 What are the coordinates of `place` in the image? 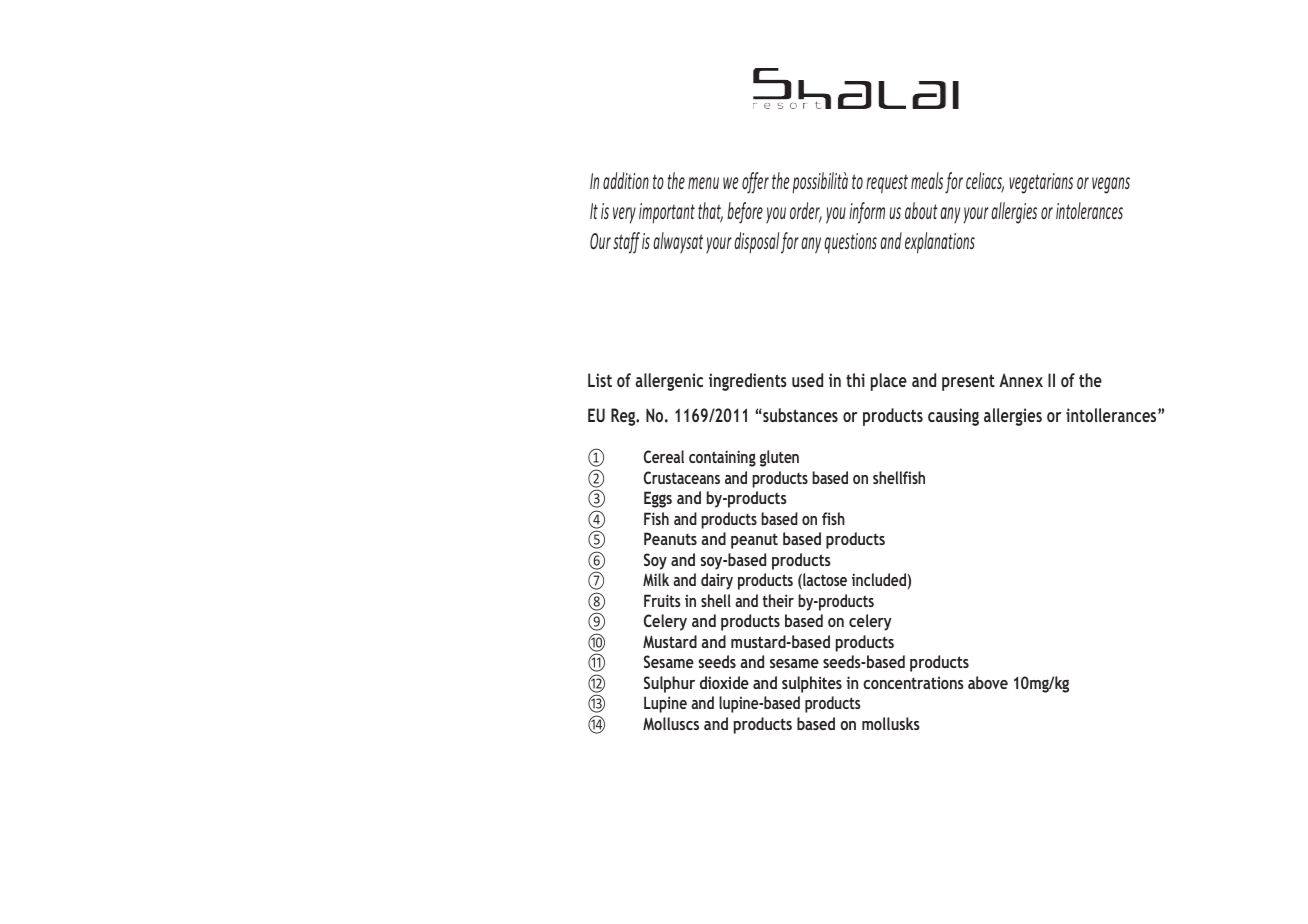 It's located at (889, 382).
